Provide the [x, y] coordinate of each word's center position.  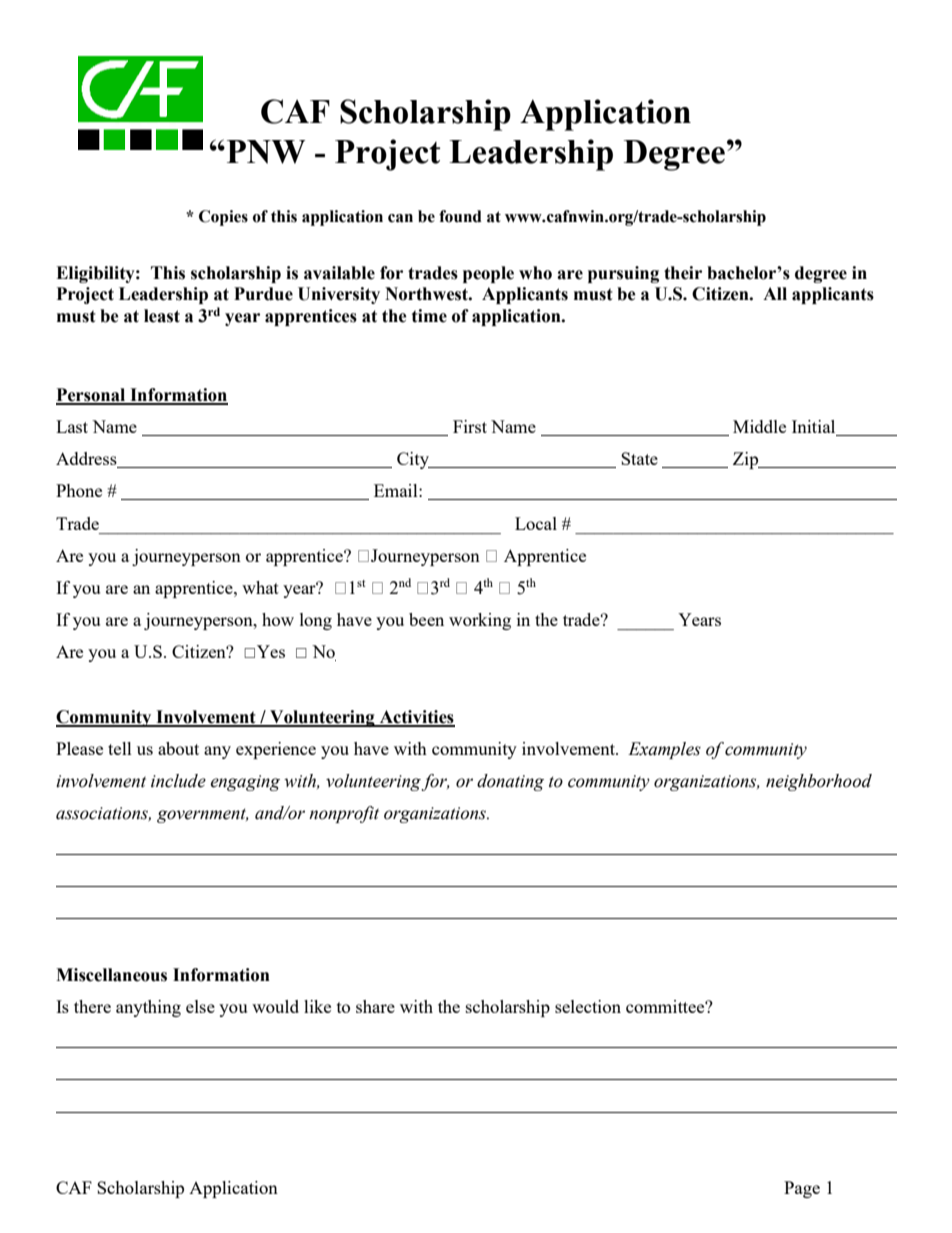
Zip [747, 460]
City [414, 460]
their [683, 273]
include [178, 781]
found [460, 216]
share [375, 1006]
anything [148, 1008]
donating [510, 782]
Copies [223, 218]
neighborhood [819, 782]
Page [802, 1189]
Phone [79, 490]
